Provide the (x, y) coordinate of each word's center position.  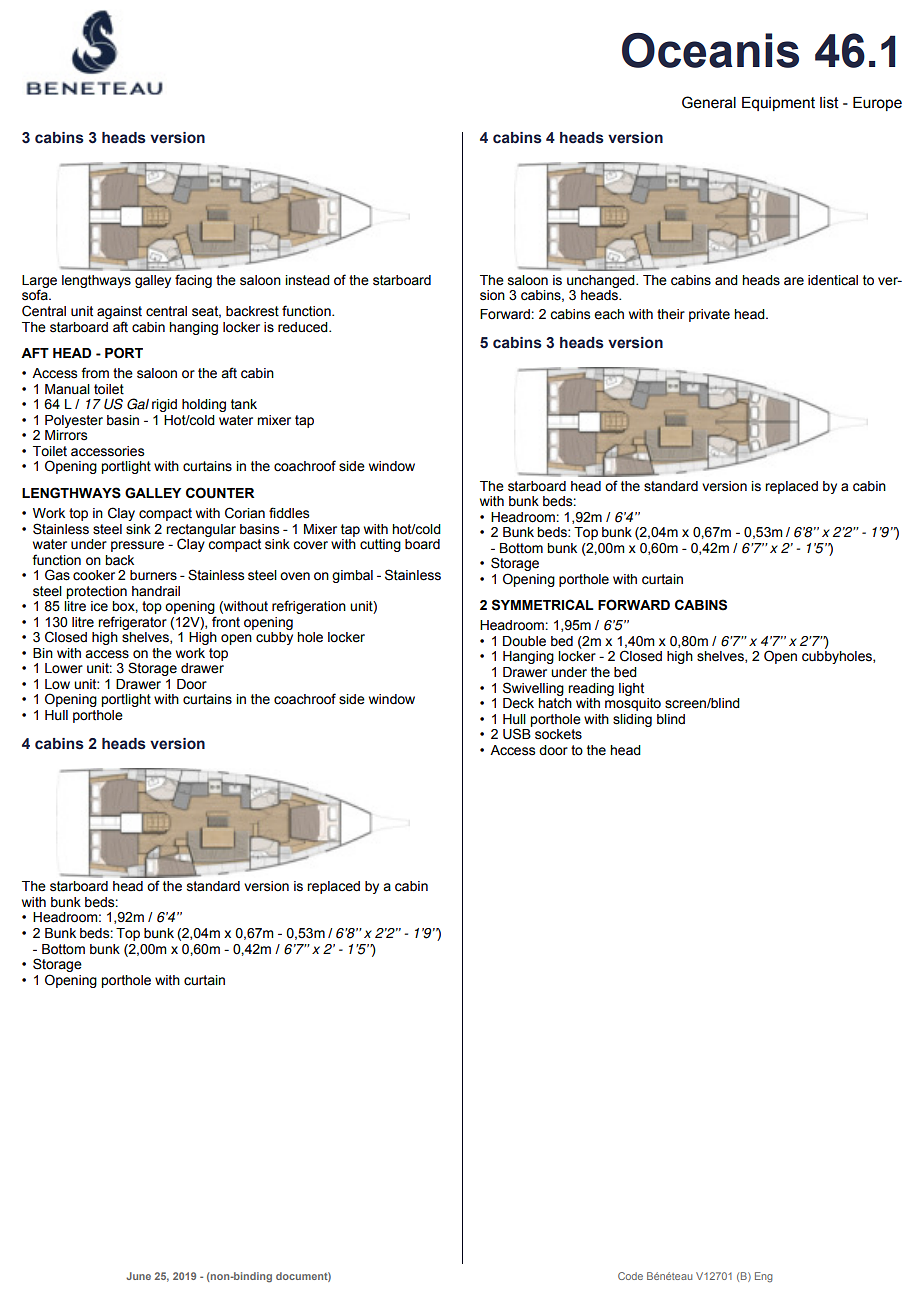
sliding (632, 720)
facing (193, 281)
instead (307, 280)
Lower (64, 668)
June (138, 1276)
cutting (380, 545)
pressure (137, 546)
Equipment (778, 104)
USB (518, 733)
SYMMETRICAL (543, 605)
